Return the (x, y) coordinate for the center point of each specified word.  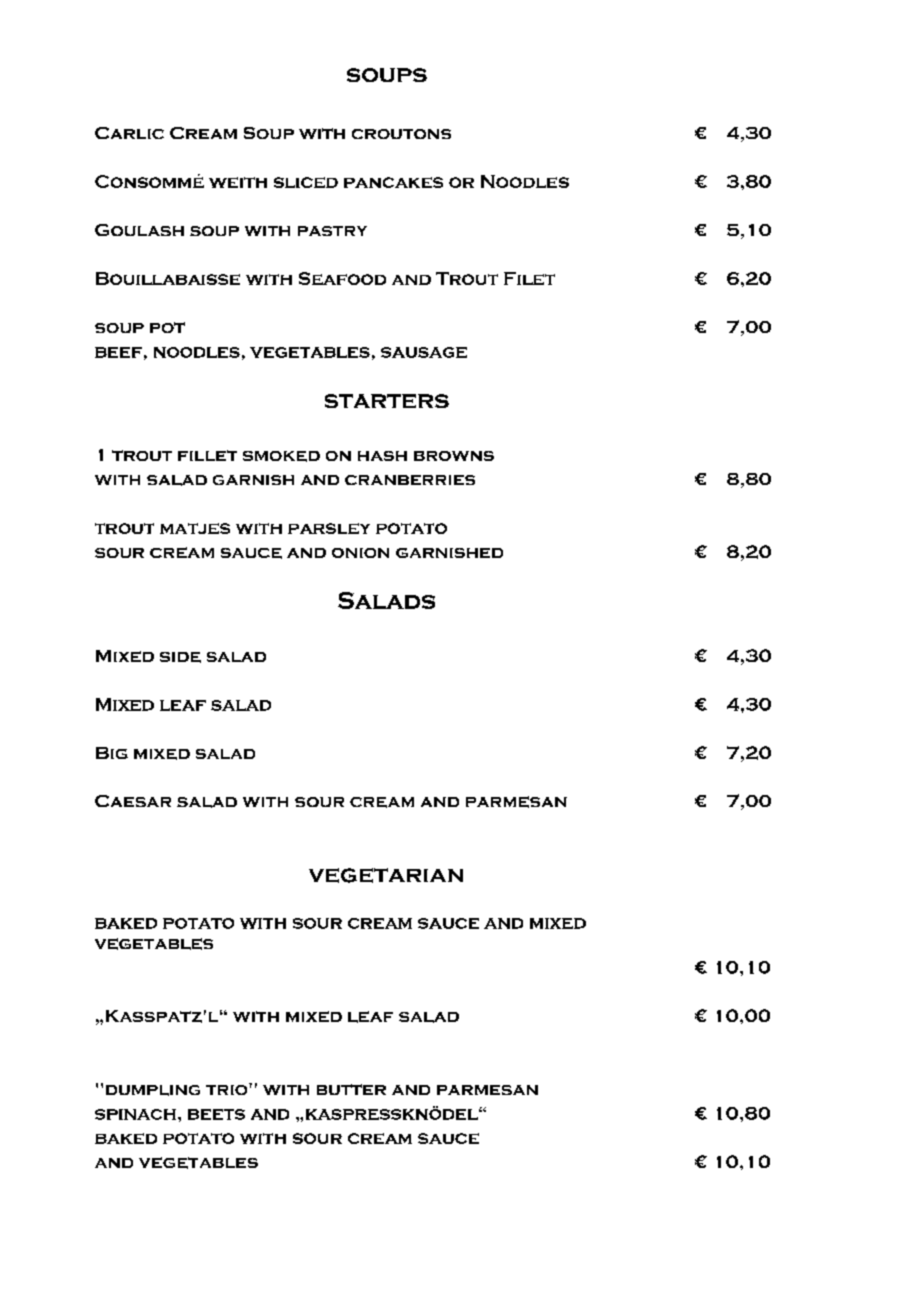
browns (454, 456)
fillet (207, 455)
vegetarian (386, 875)
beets (216, 1114)
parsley (329, 528)
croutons (401, 134)
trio (228, 1089)
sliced (306, 182)
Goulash (139, 230)
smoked (281, 456)
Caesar (133, 801)
